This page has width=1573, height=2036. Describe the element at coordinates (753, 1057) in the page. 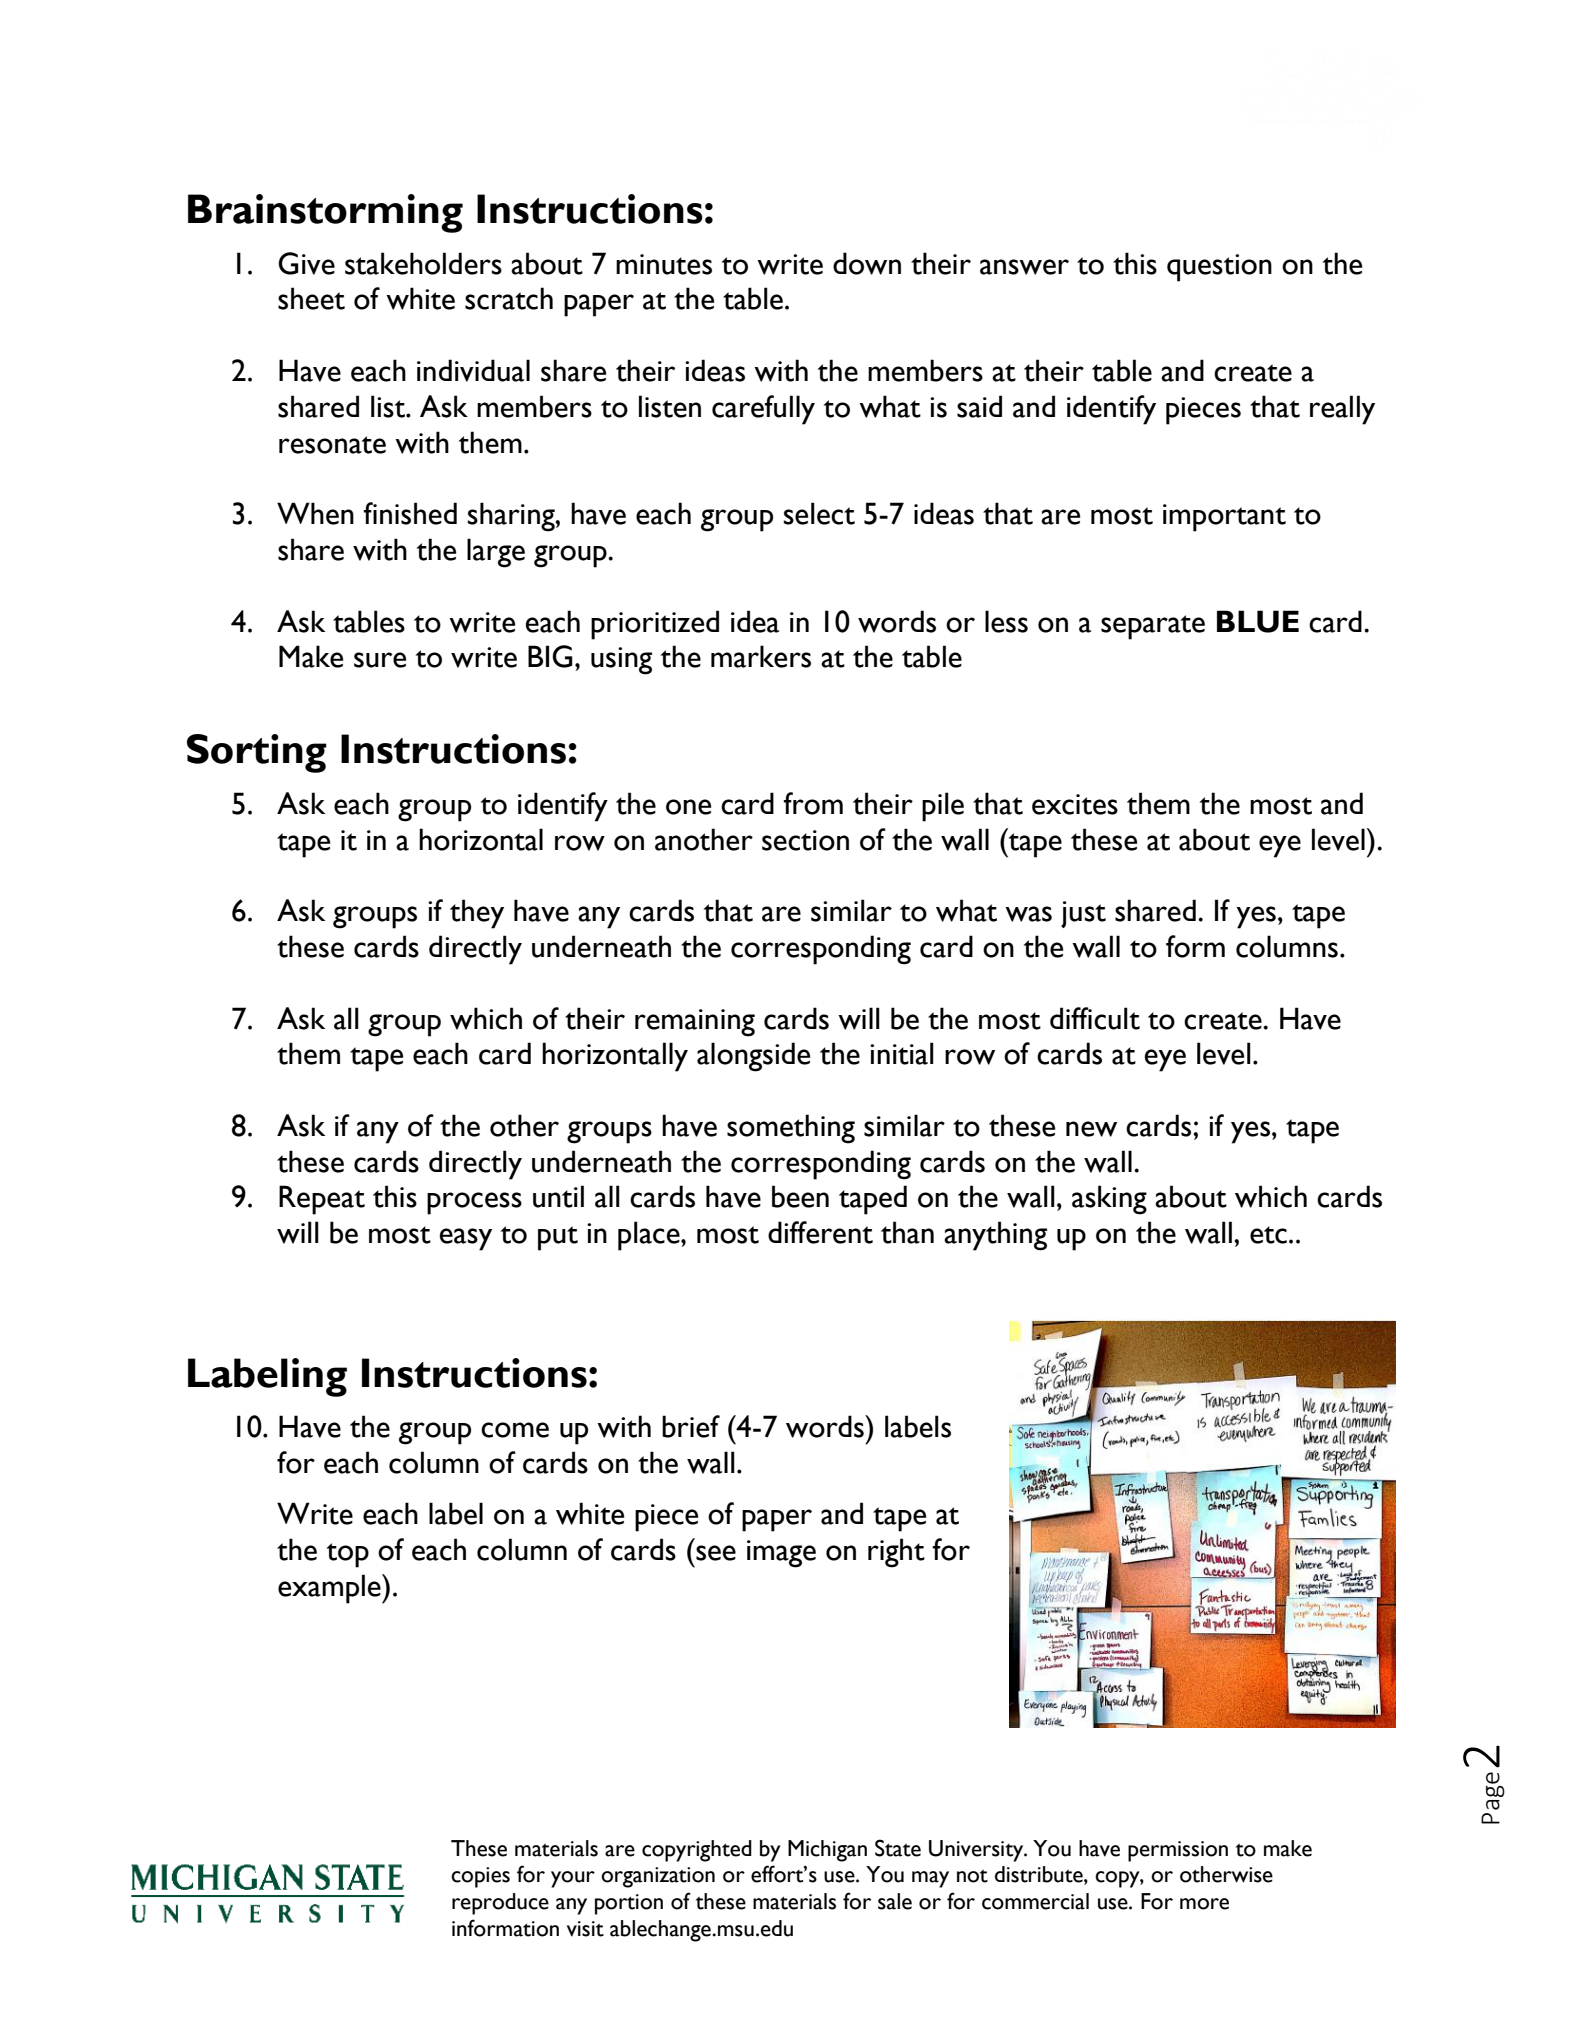

I see `alongside` at that location.
